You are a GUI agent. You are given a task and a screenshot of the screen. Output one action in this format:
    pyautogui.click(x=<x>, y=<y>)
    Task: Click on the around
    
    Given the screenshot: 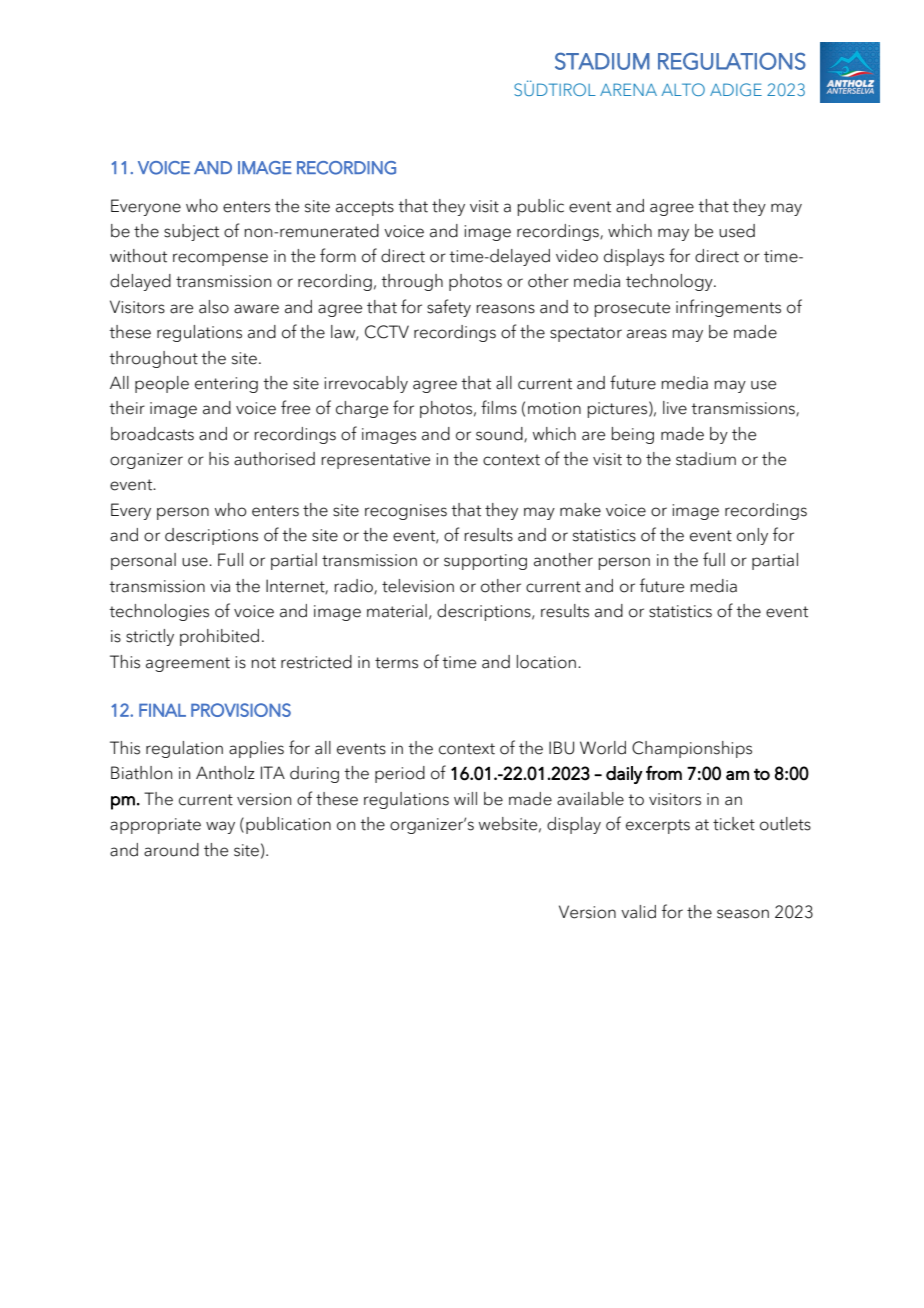 What is the action you would take?
    pyautogui.click(x=171, y=850)
